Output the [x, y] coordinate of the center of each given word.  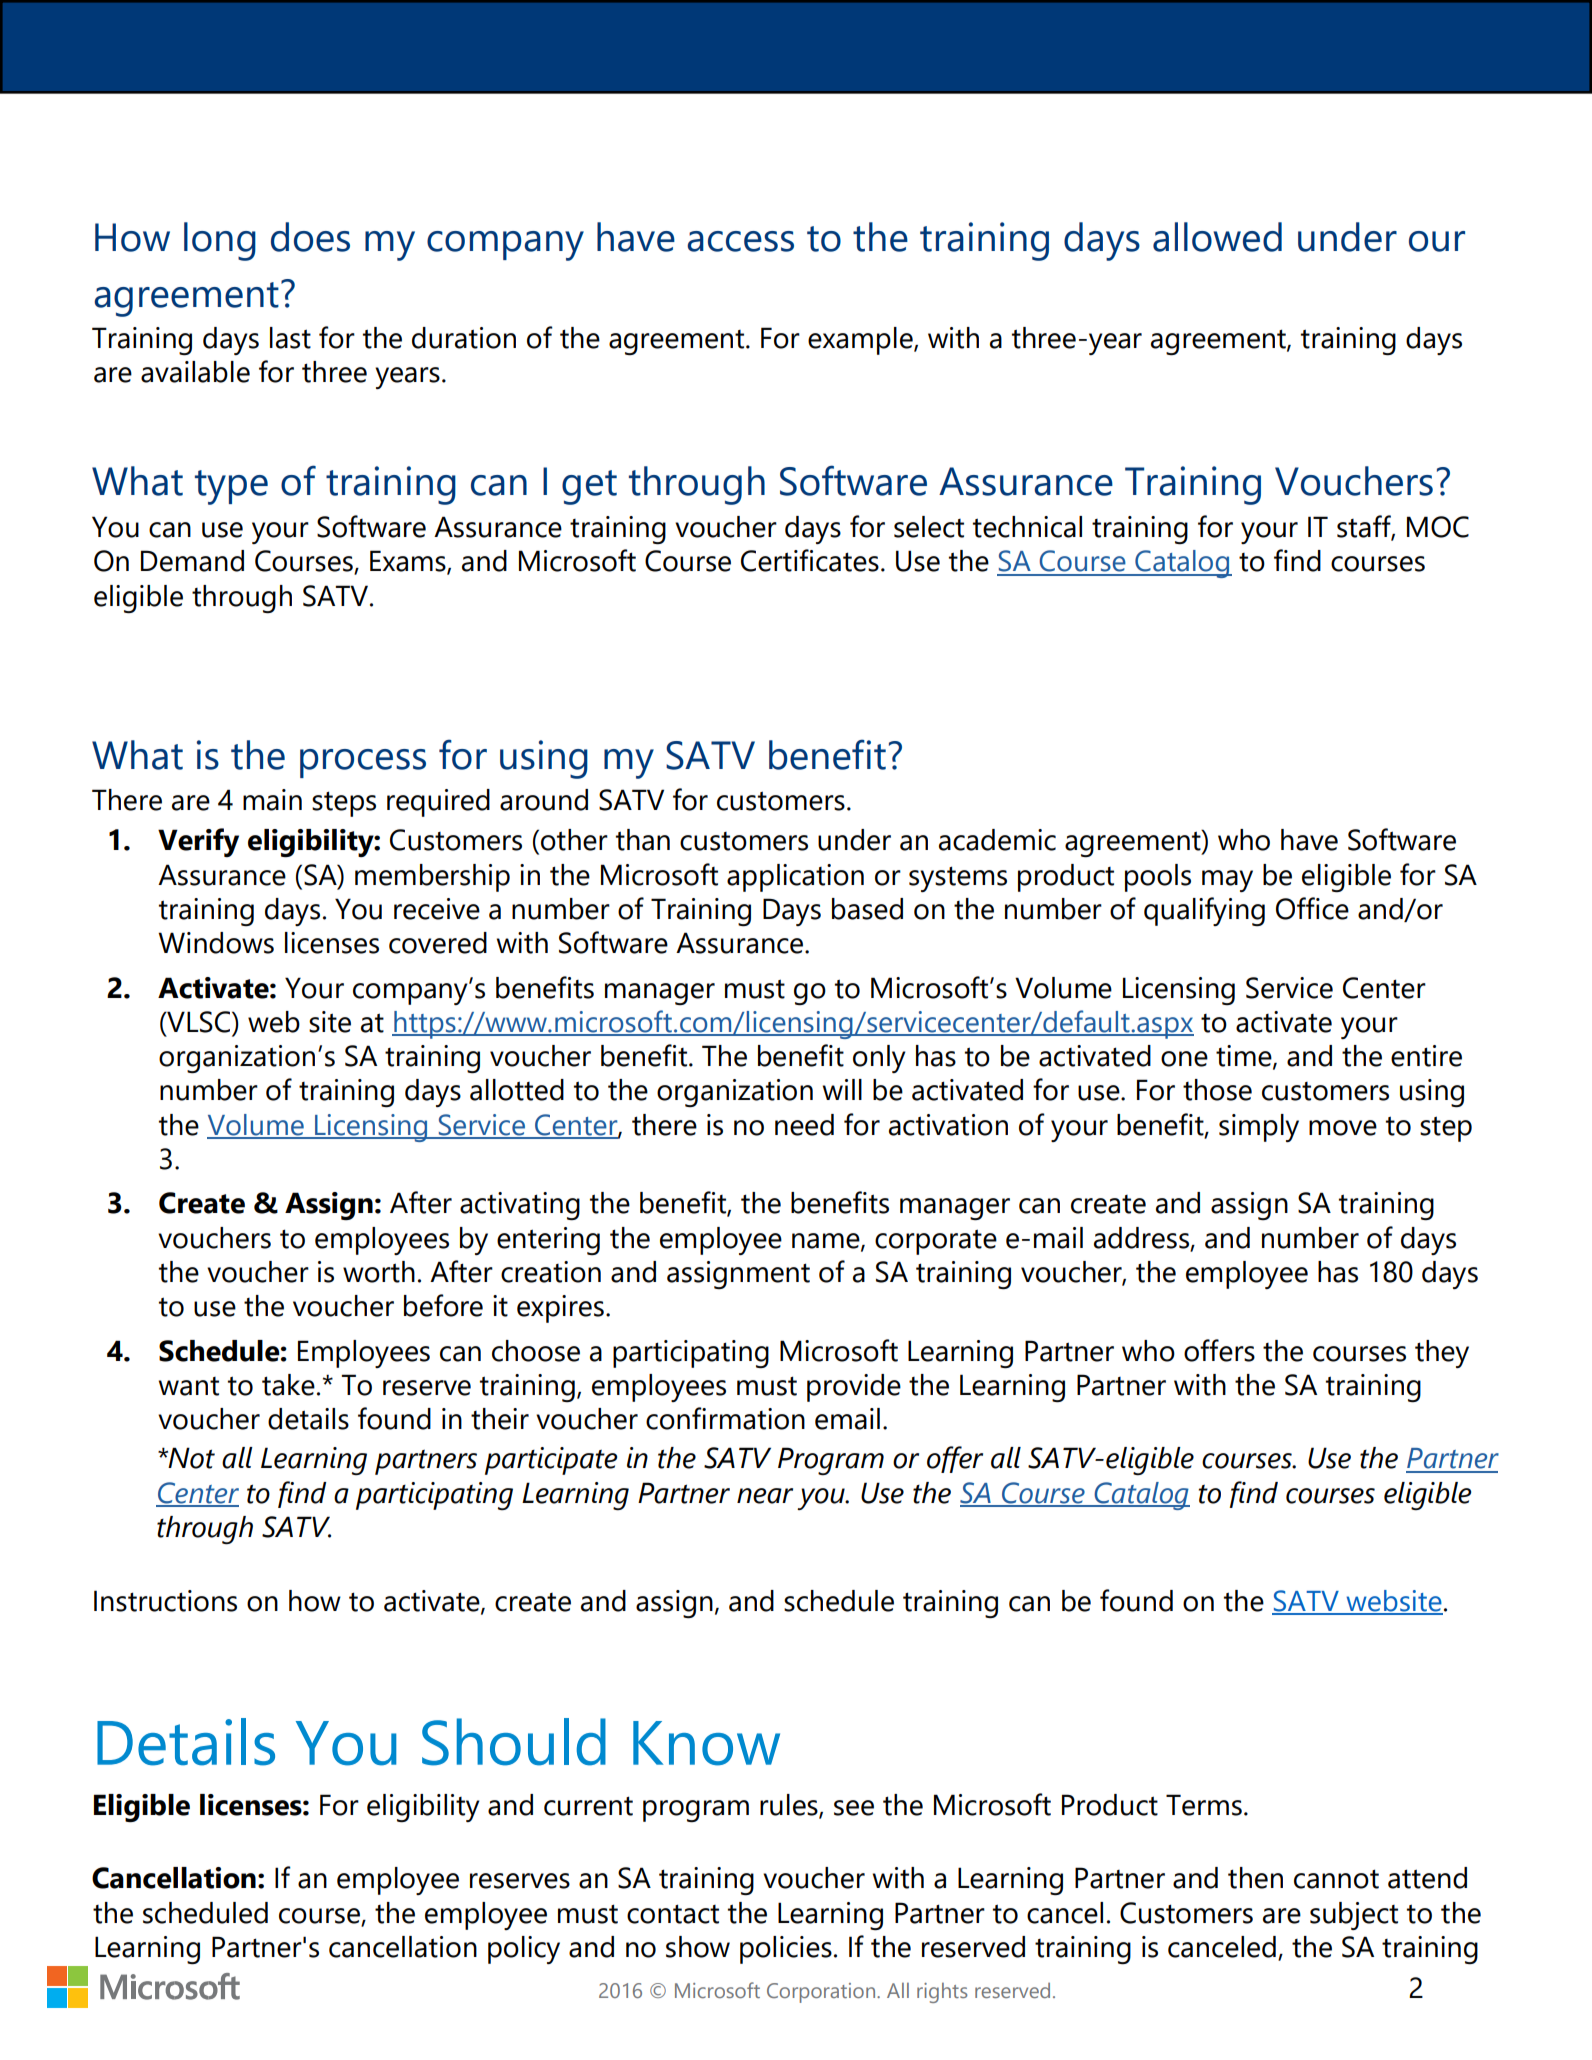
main [272, 800]
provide [854, 1388]
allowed [1217, 237]
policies [786, 1950]
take [288, 1385]
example [861, 341]
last [290, 338]
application [795, 878]
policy [524, 1950]
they [1442, 1354]
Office [1312, 908]
